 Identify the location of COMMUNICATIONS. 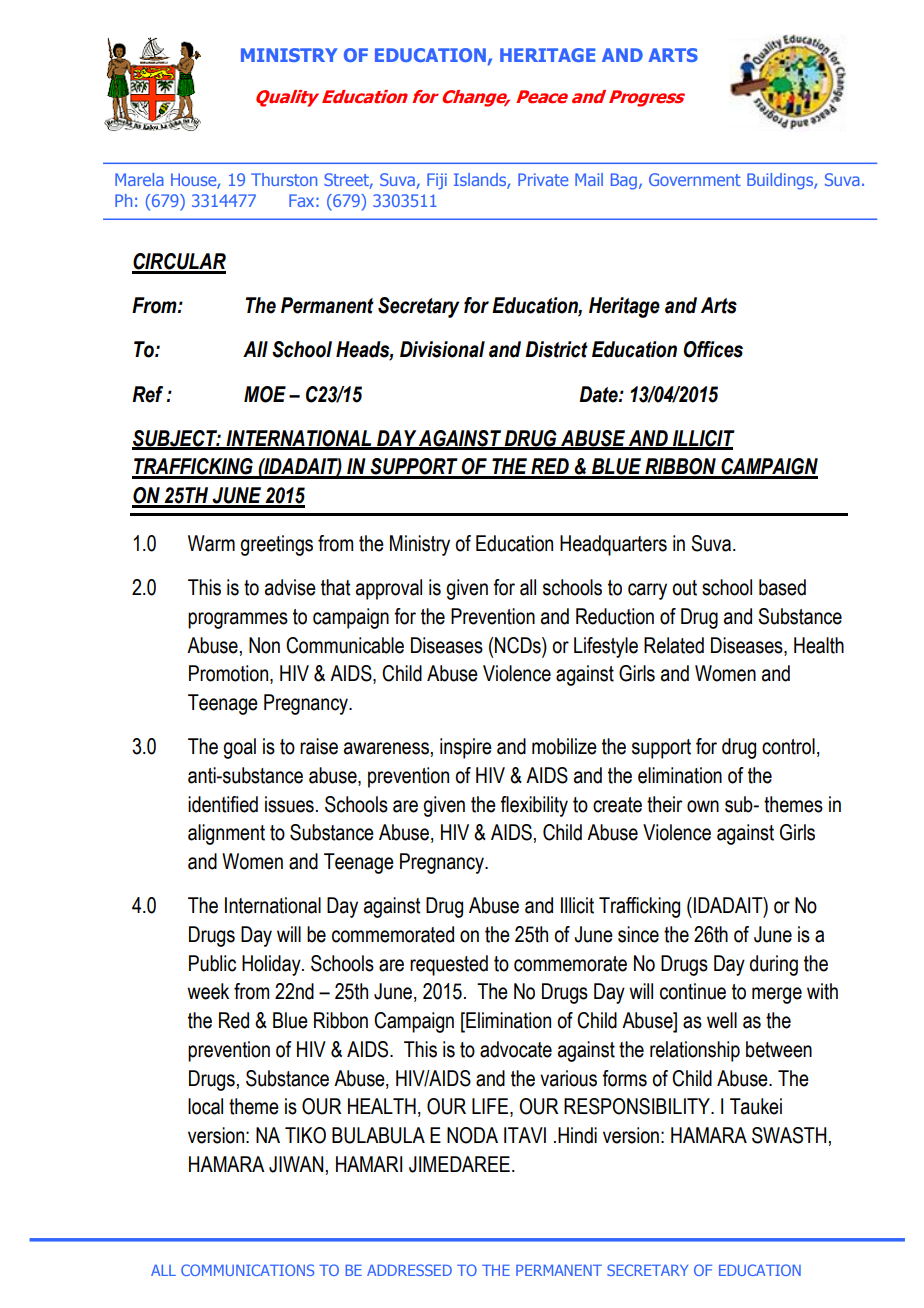
(248, 1270).
